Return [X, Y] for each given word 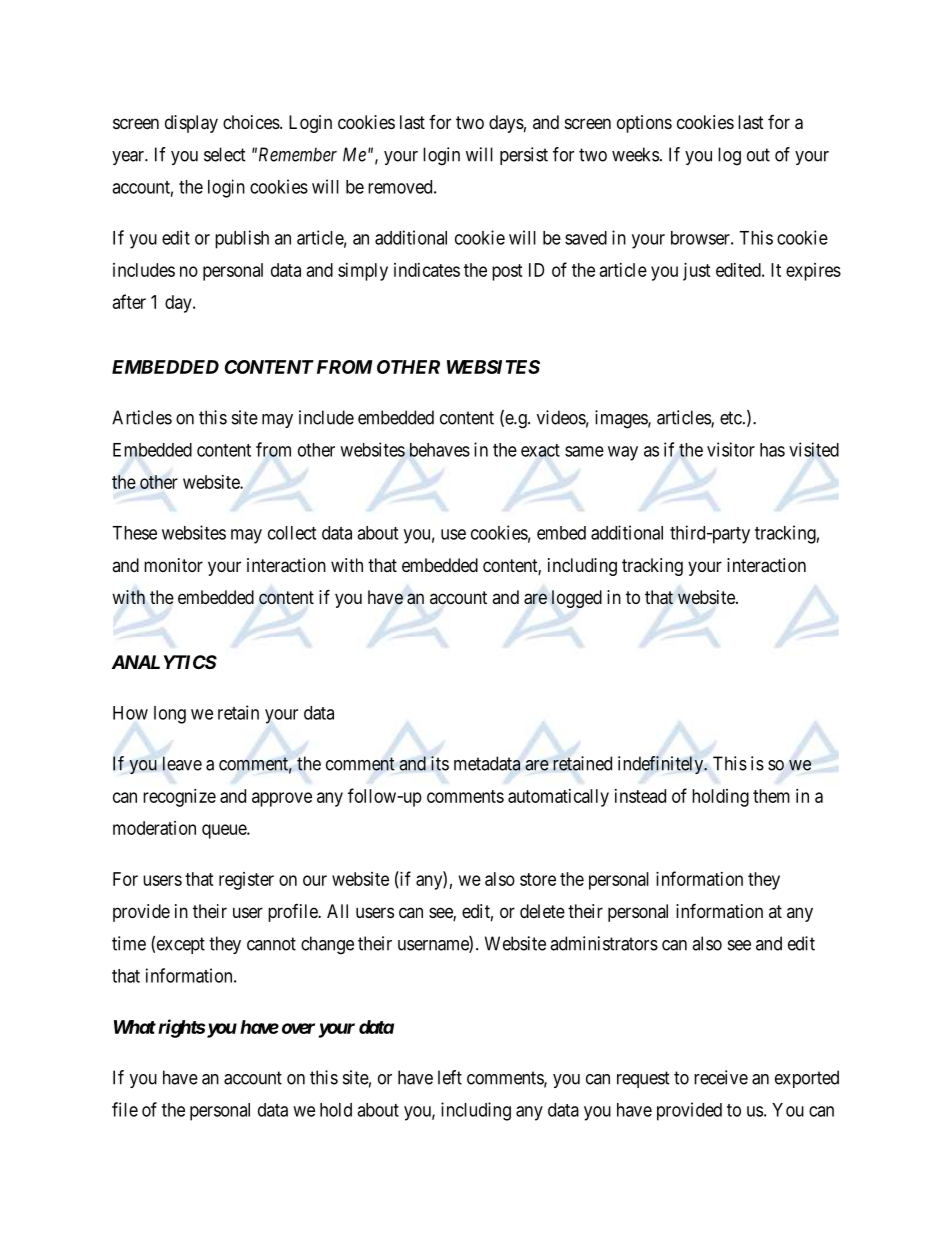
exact [540, 450]
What [135, 1027]
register [246, 881]
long [170, 715]
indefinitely [662, 765]
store [538, 879]
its [440, 763]
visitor [731, 449]
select [225, 154]
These [134, 533]
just [697, 272]
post [507, 272]
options [644, 124]
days [506, 124]
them [771, 796]
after [129, 301]
